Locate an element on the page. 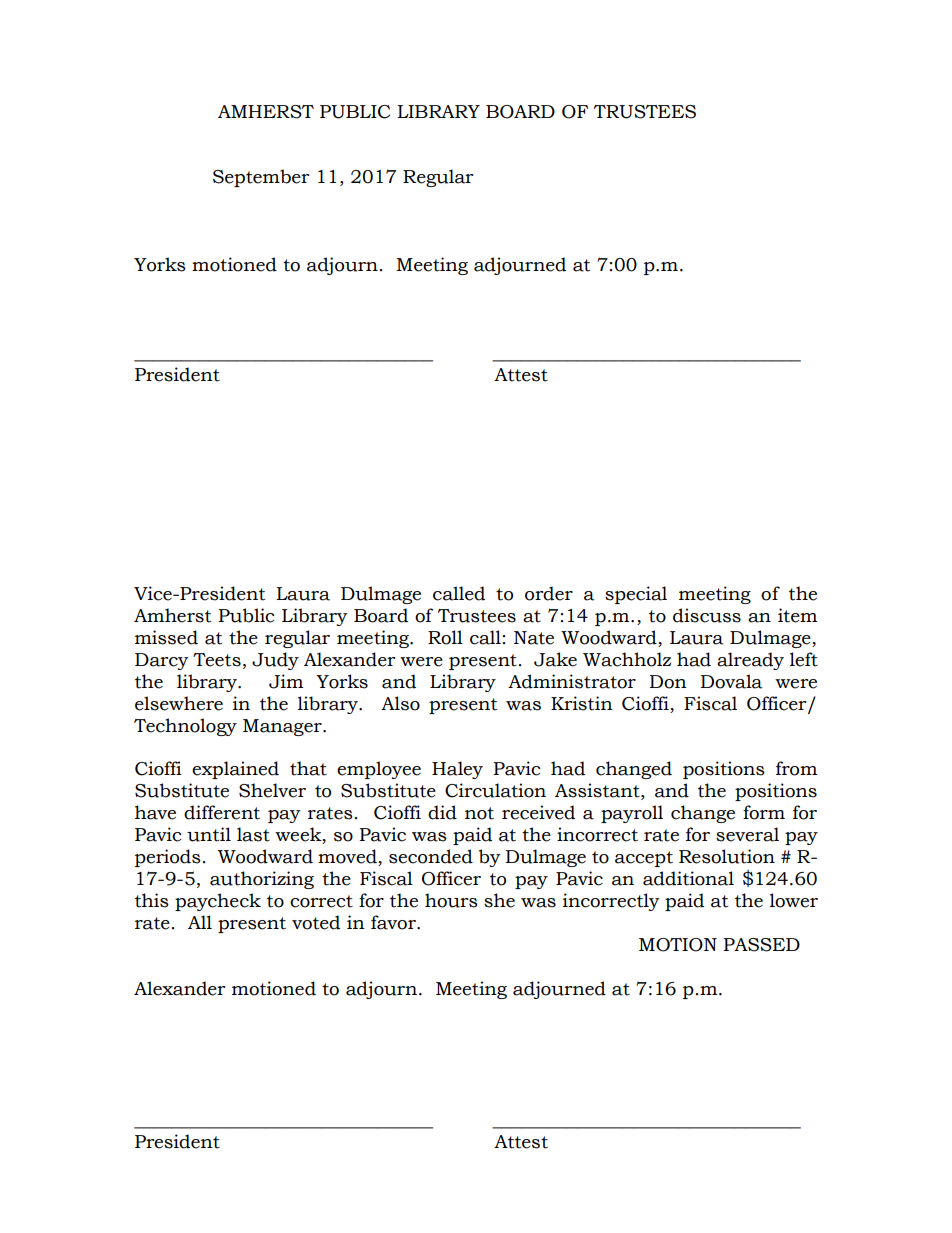 The image size is (952, 1233). September is located at coordinates (261, 178).
